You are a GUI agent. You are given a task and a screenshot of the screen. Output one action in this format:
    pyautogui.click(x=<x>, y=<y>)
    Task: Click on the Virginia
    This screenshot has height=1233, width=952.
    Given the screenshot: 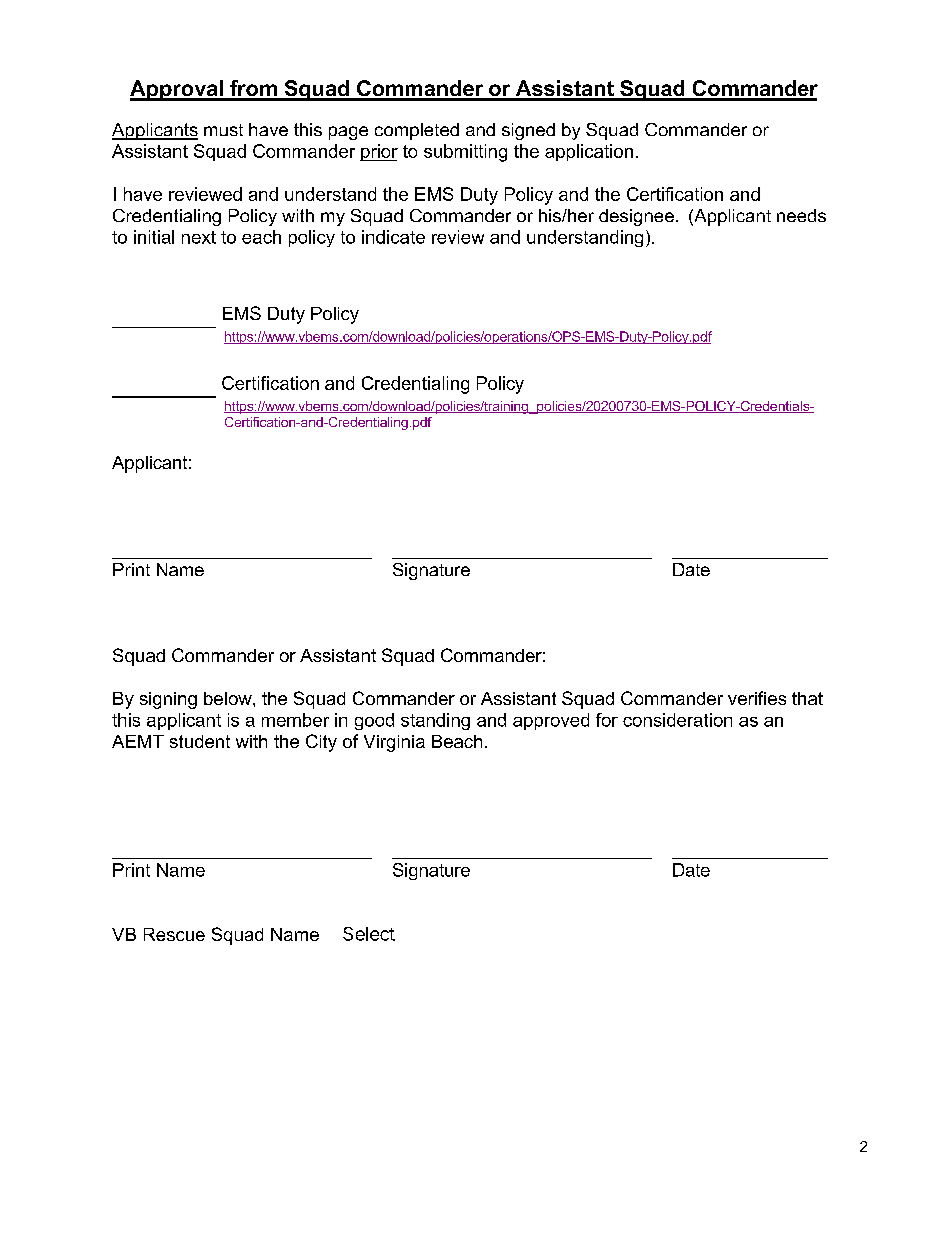 What is the action you would take?
    pyautogui.click(x=394, y=743)
